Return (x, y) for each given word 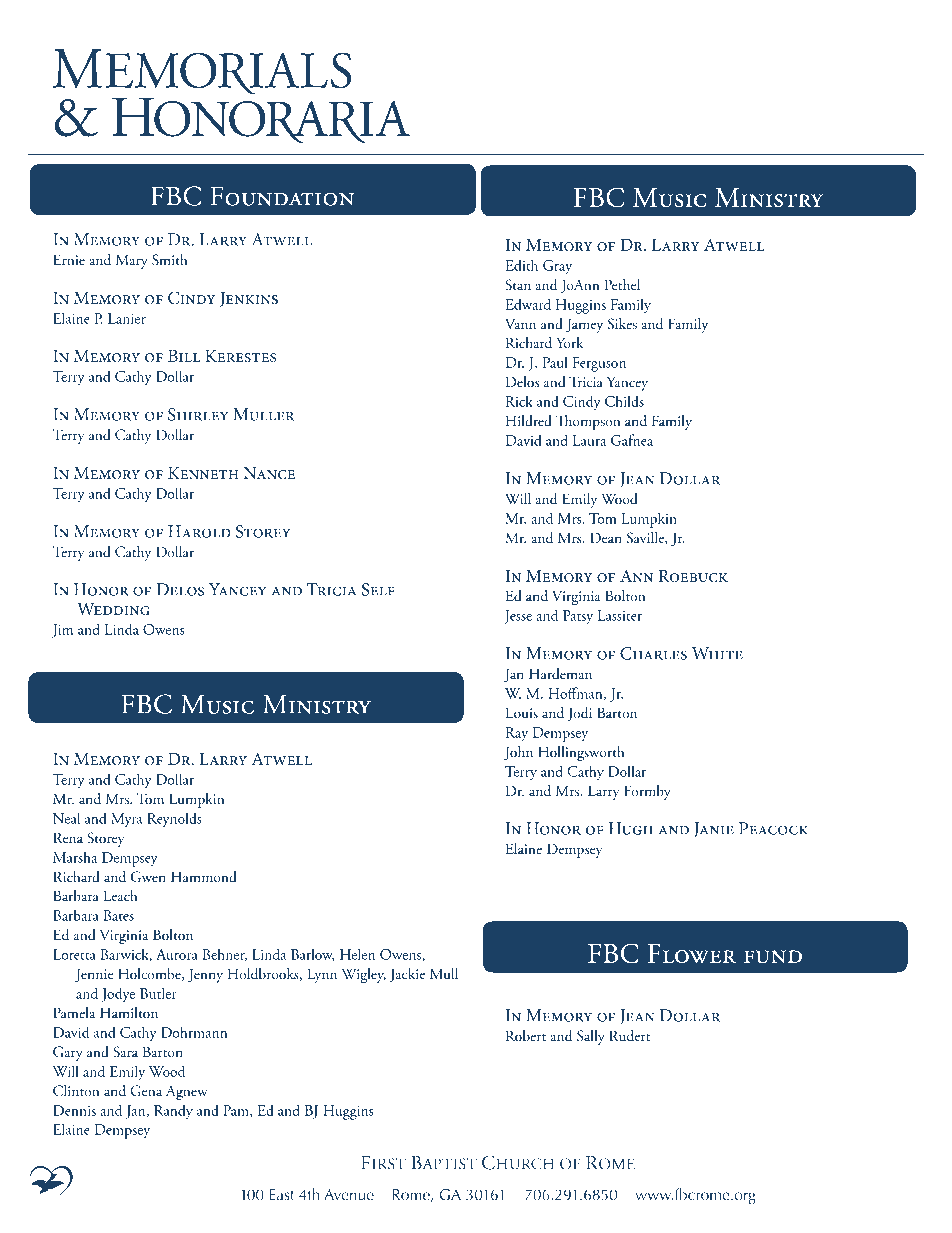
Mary (132, 261)
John (518, 753)
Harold (199, 531)
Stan (518, 285)
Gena (146, 1091)
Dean (606, 537)
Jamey (584, 325)
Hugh (631, 828)
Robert (526, 1035)
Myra (127, 820)
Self (378, 589)
